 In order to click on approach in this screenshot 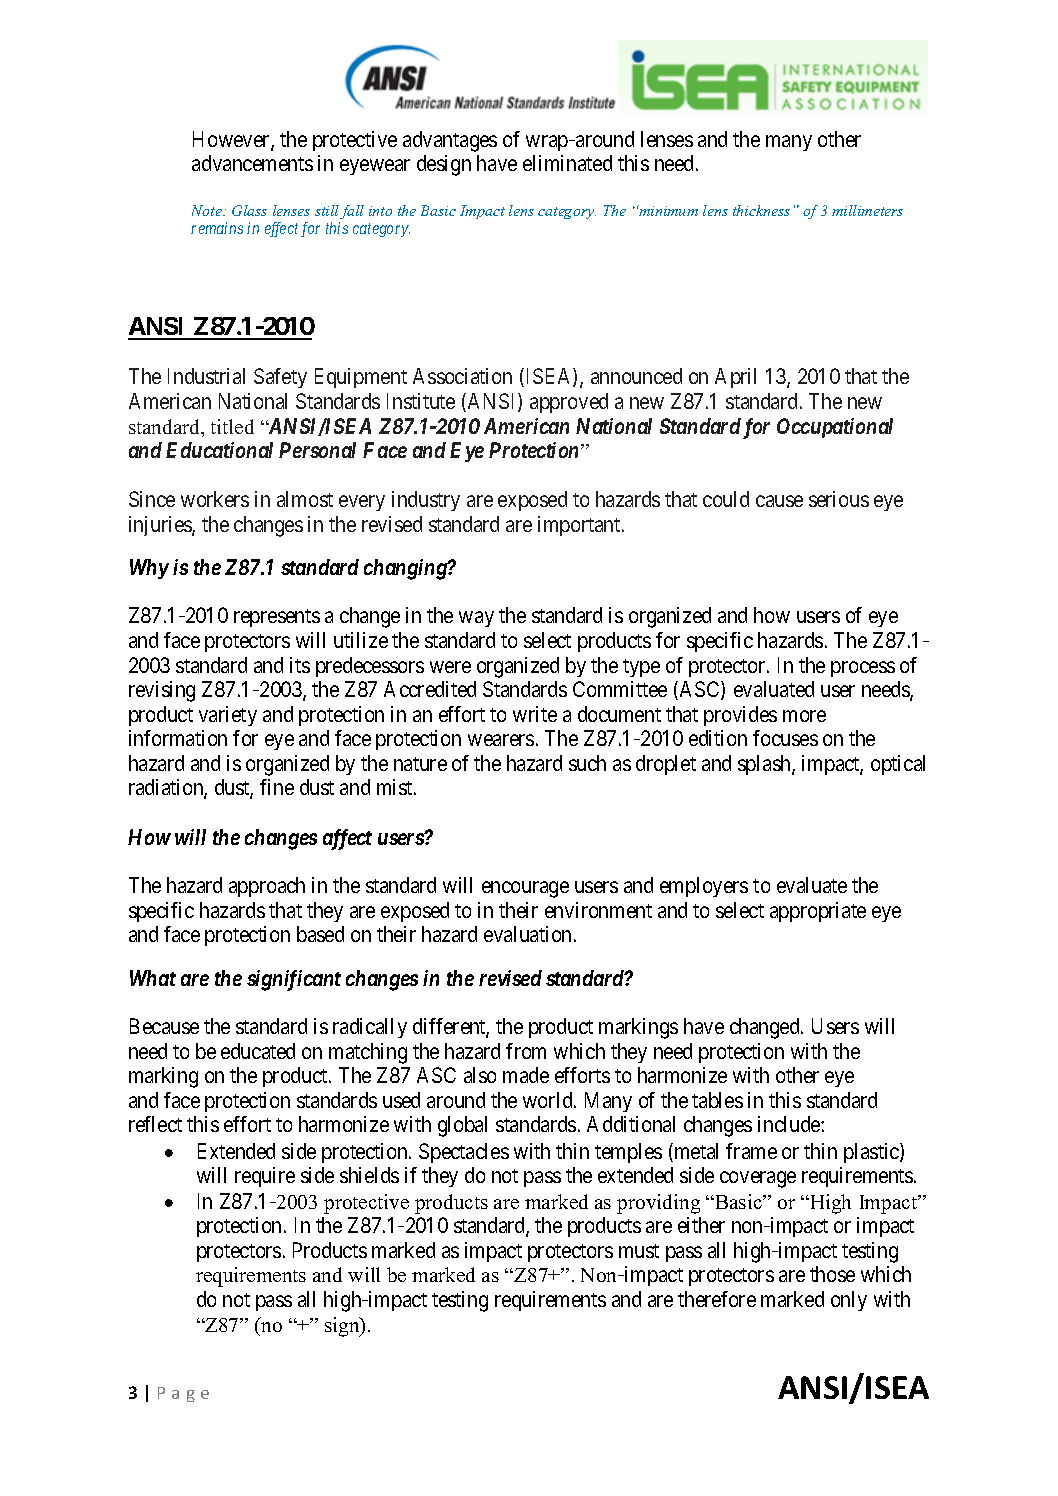, I will do `click(267, 887)`.
